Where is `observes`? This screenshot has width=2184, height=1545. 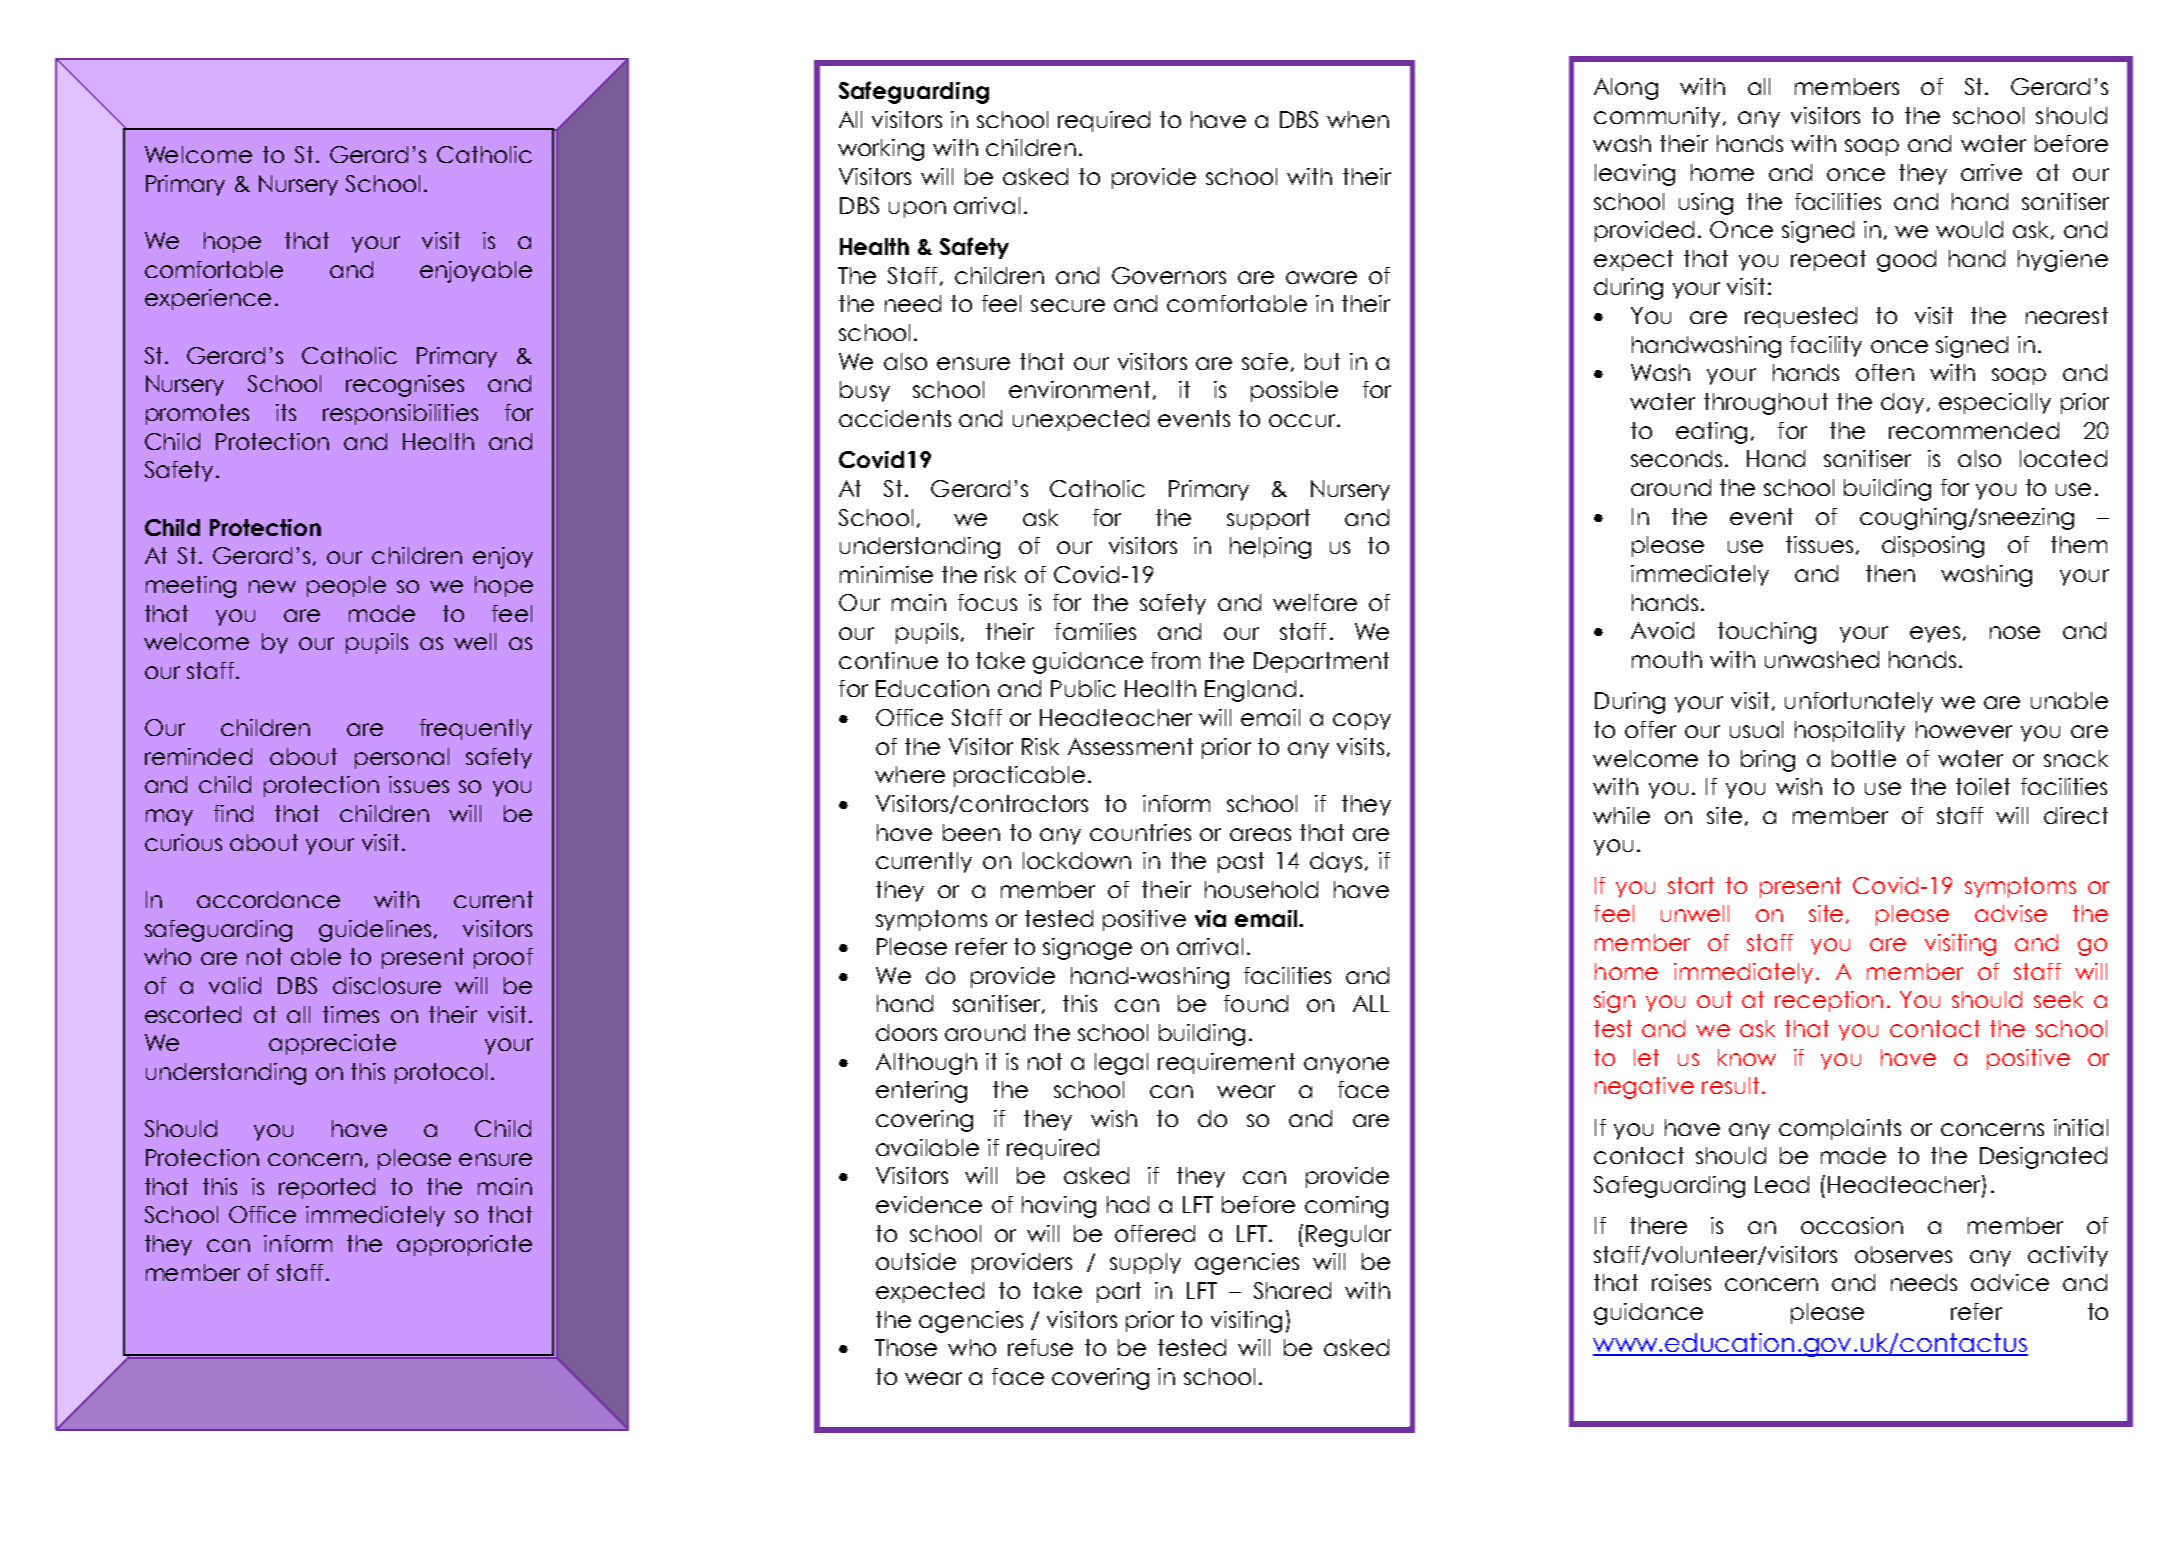 observes is located at coordinates (1903, 1254).
